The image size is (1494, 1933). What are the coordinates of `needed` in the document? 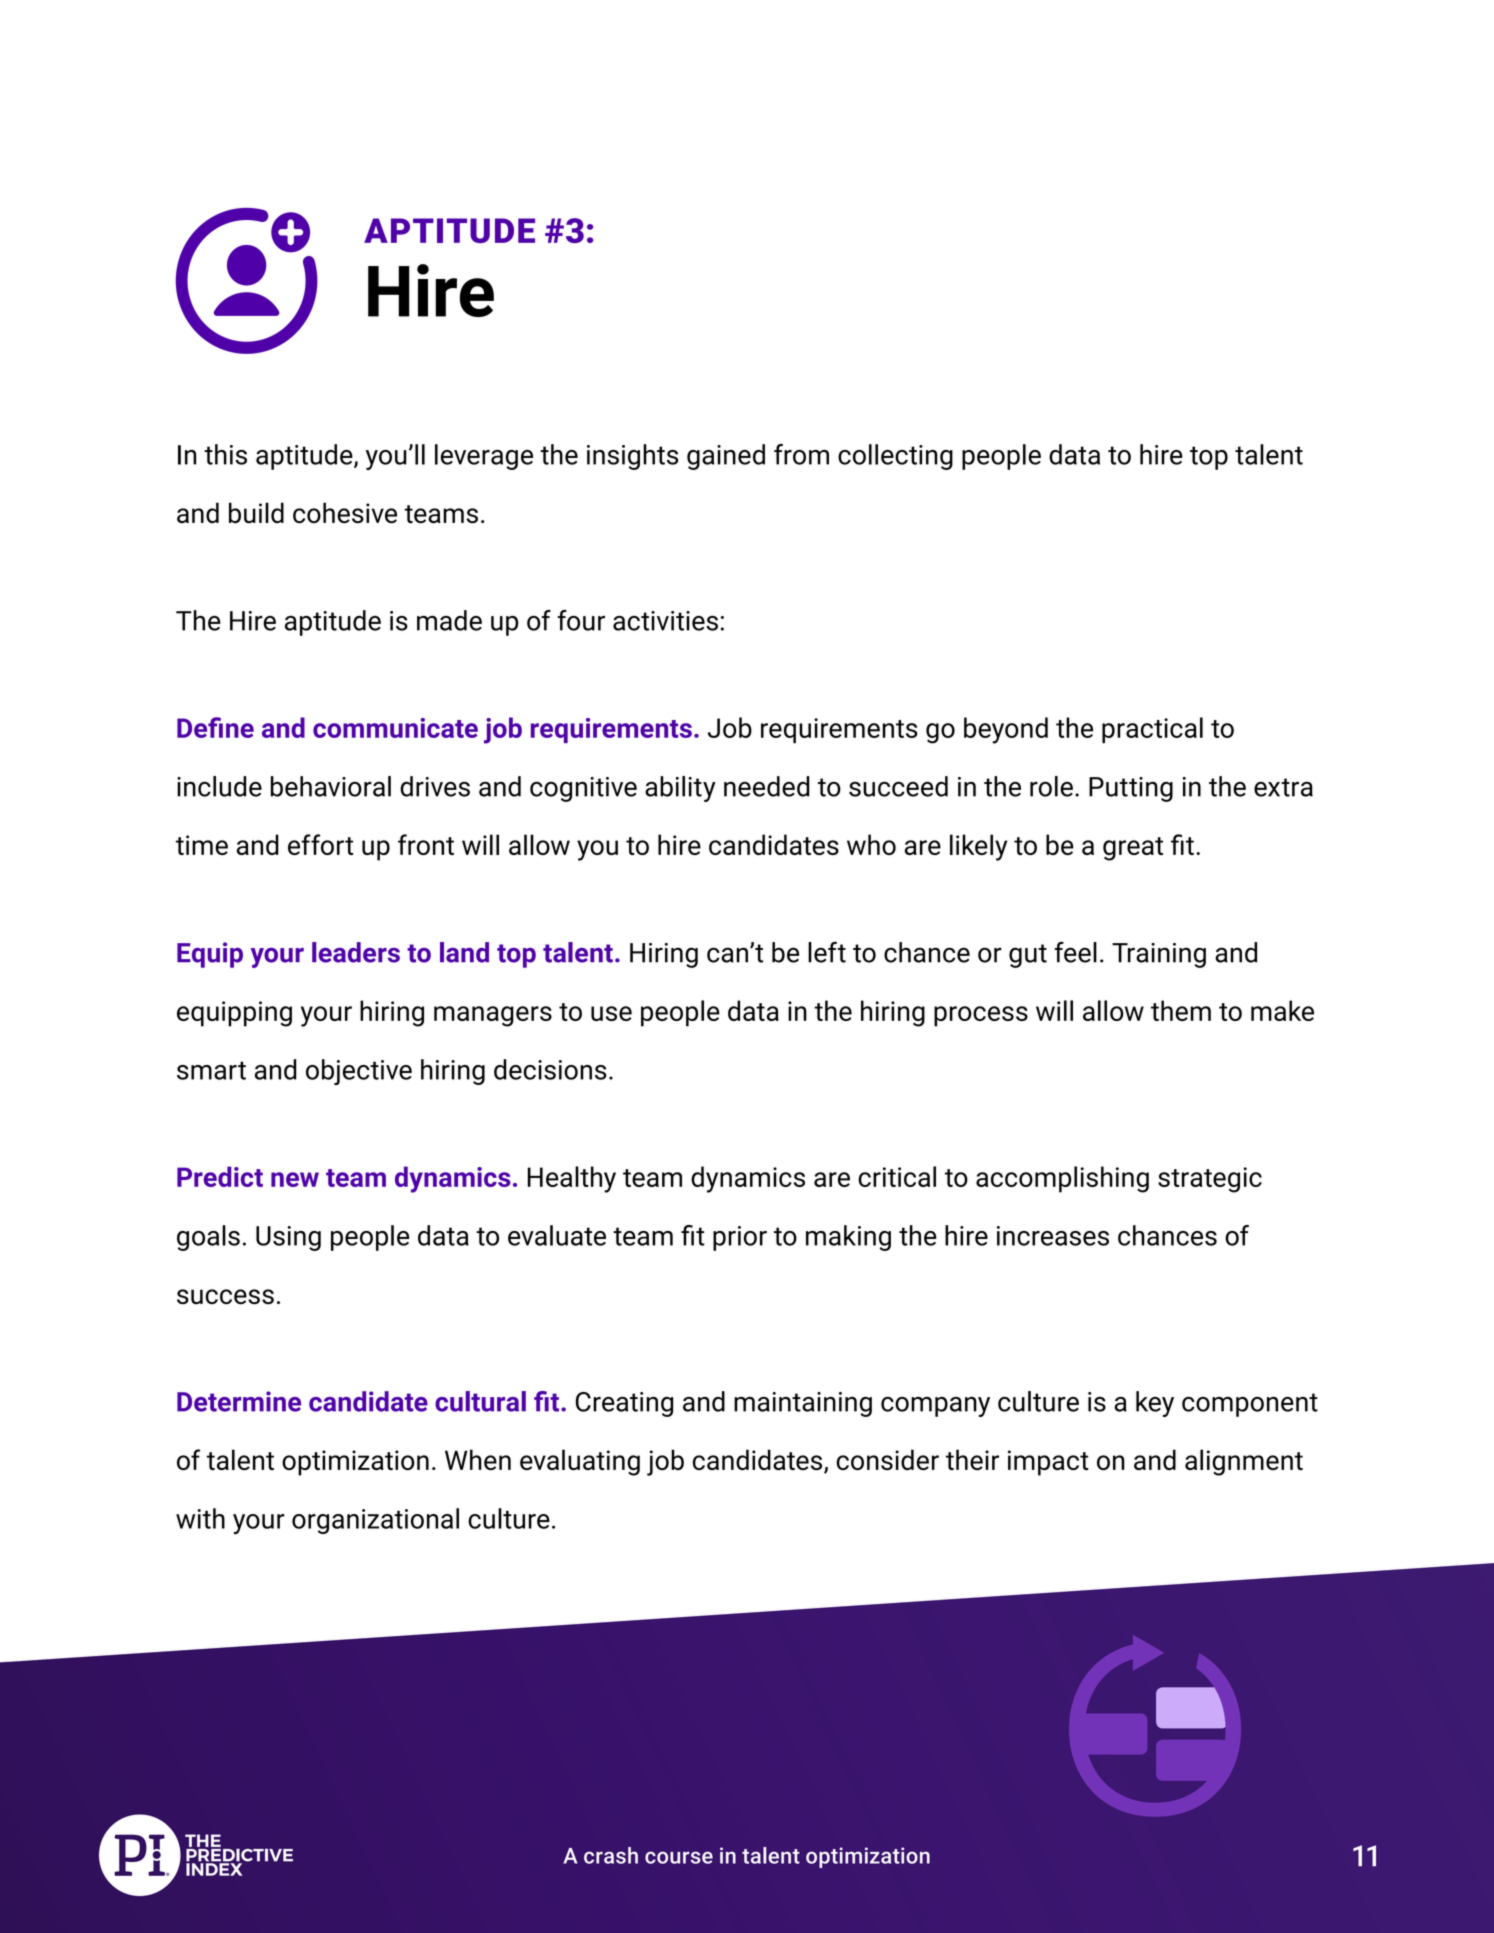 It's located at (767, 786).
